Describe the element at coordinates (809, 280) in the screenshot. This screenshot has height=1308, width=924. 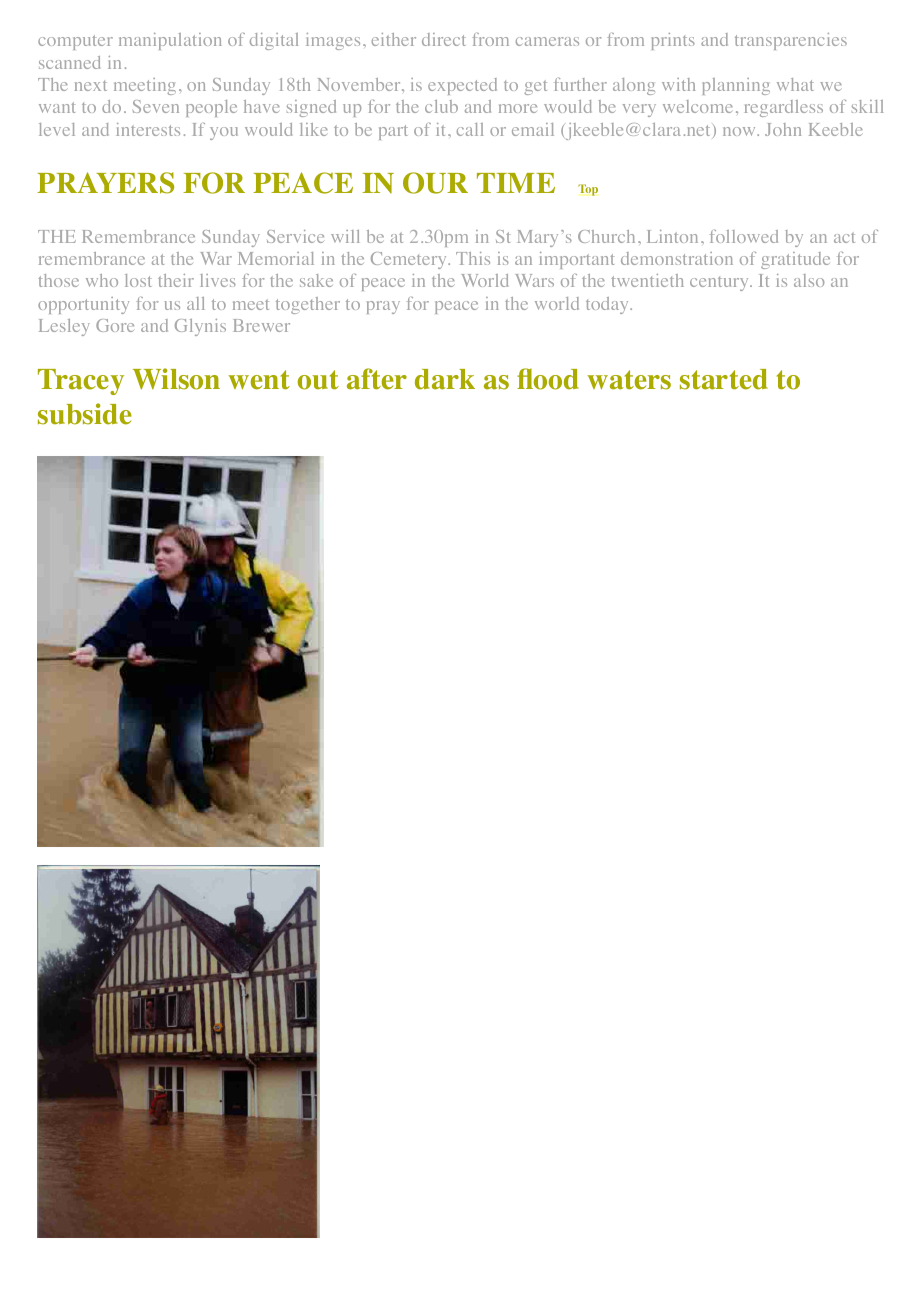
I see `also` at that location.
